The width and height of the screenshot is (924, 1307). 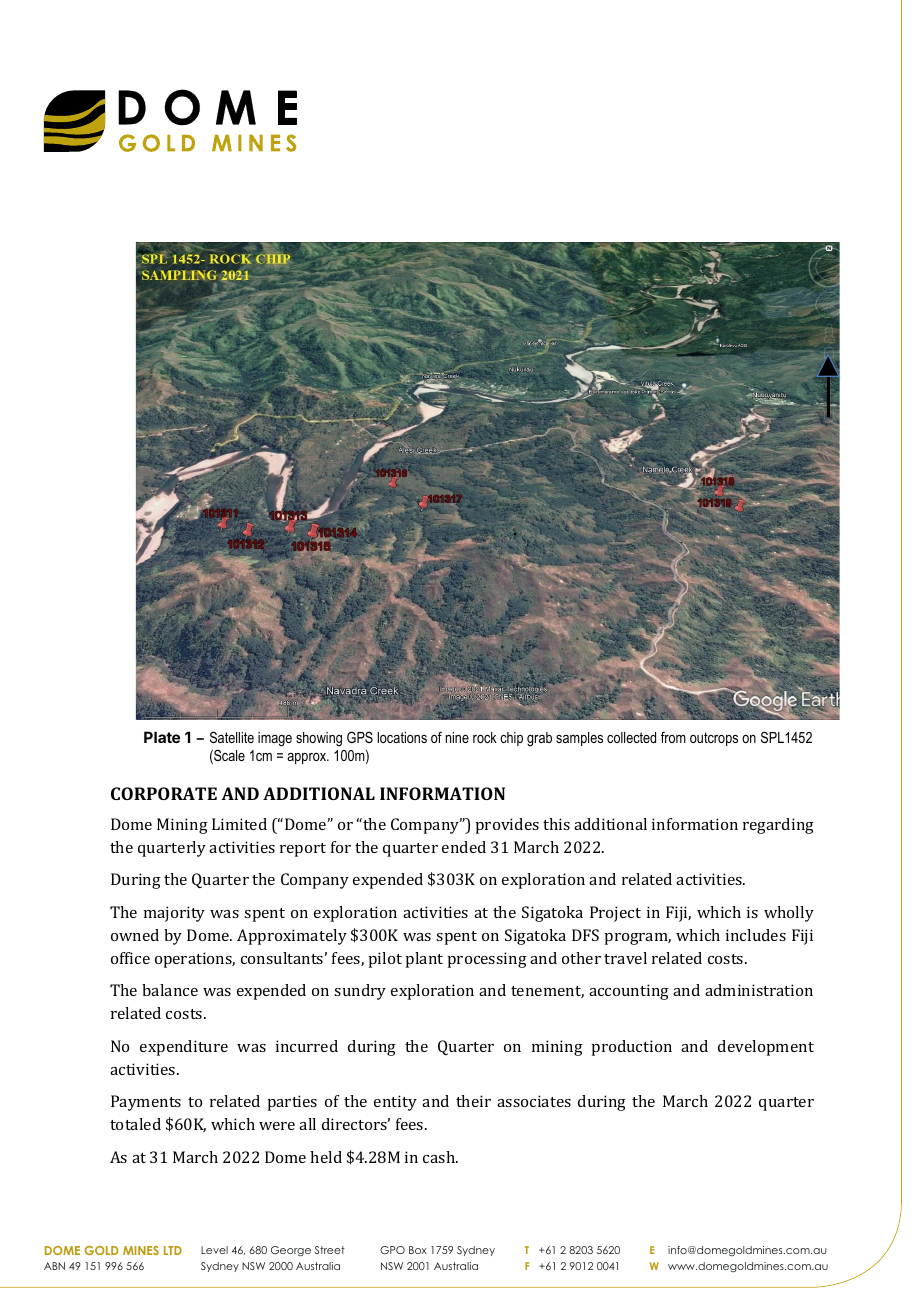 I want to click on Plate, so click(x=162, y=737).
